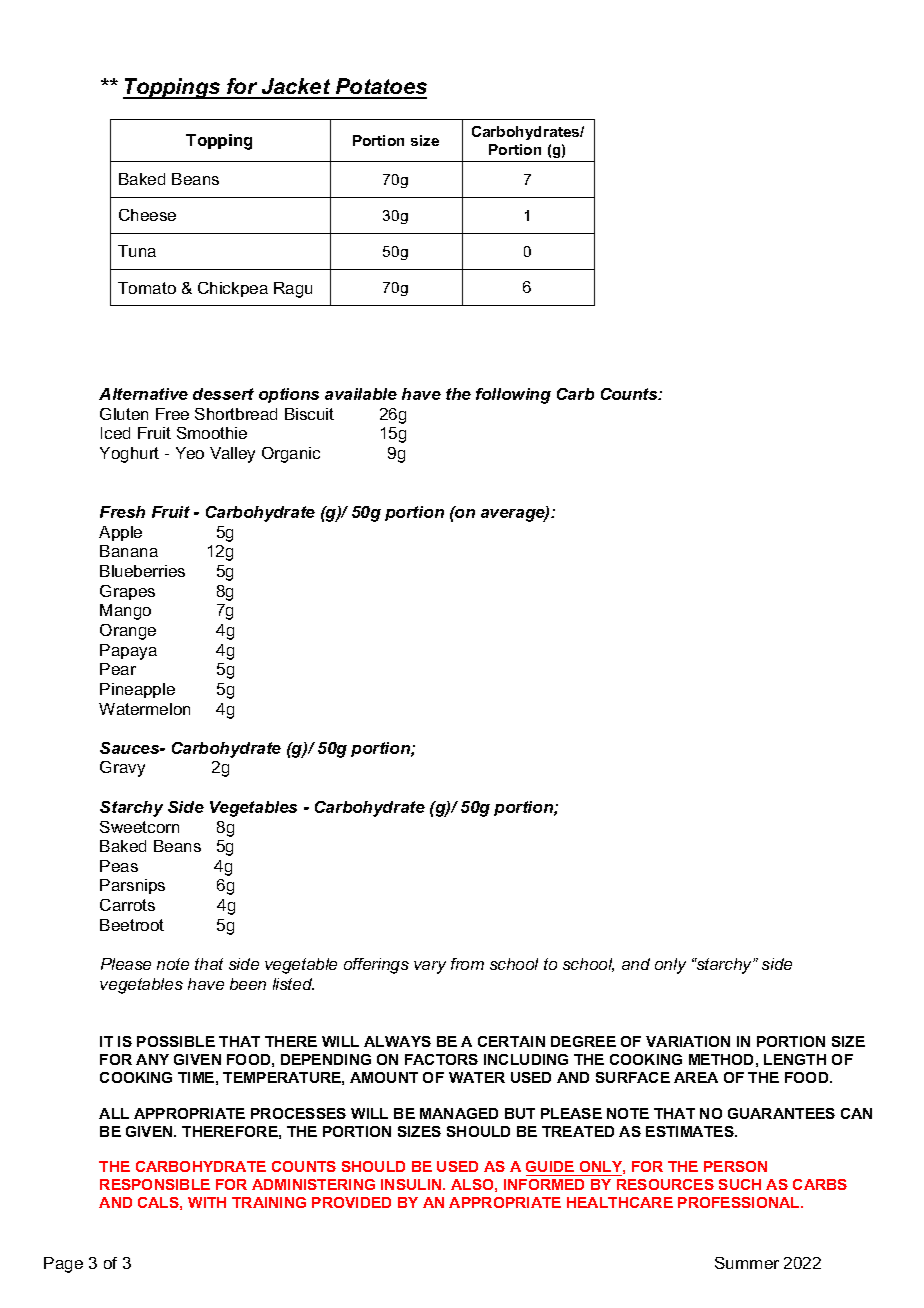 The width and height of the page is (924, 1308). What do you see at coordinates (380, 88) in the page?
I see `Potatoes` at bounding box center [380, 88].
